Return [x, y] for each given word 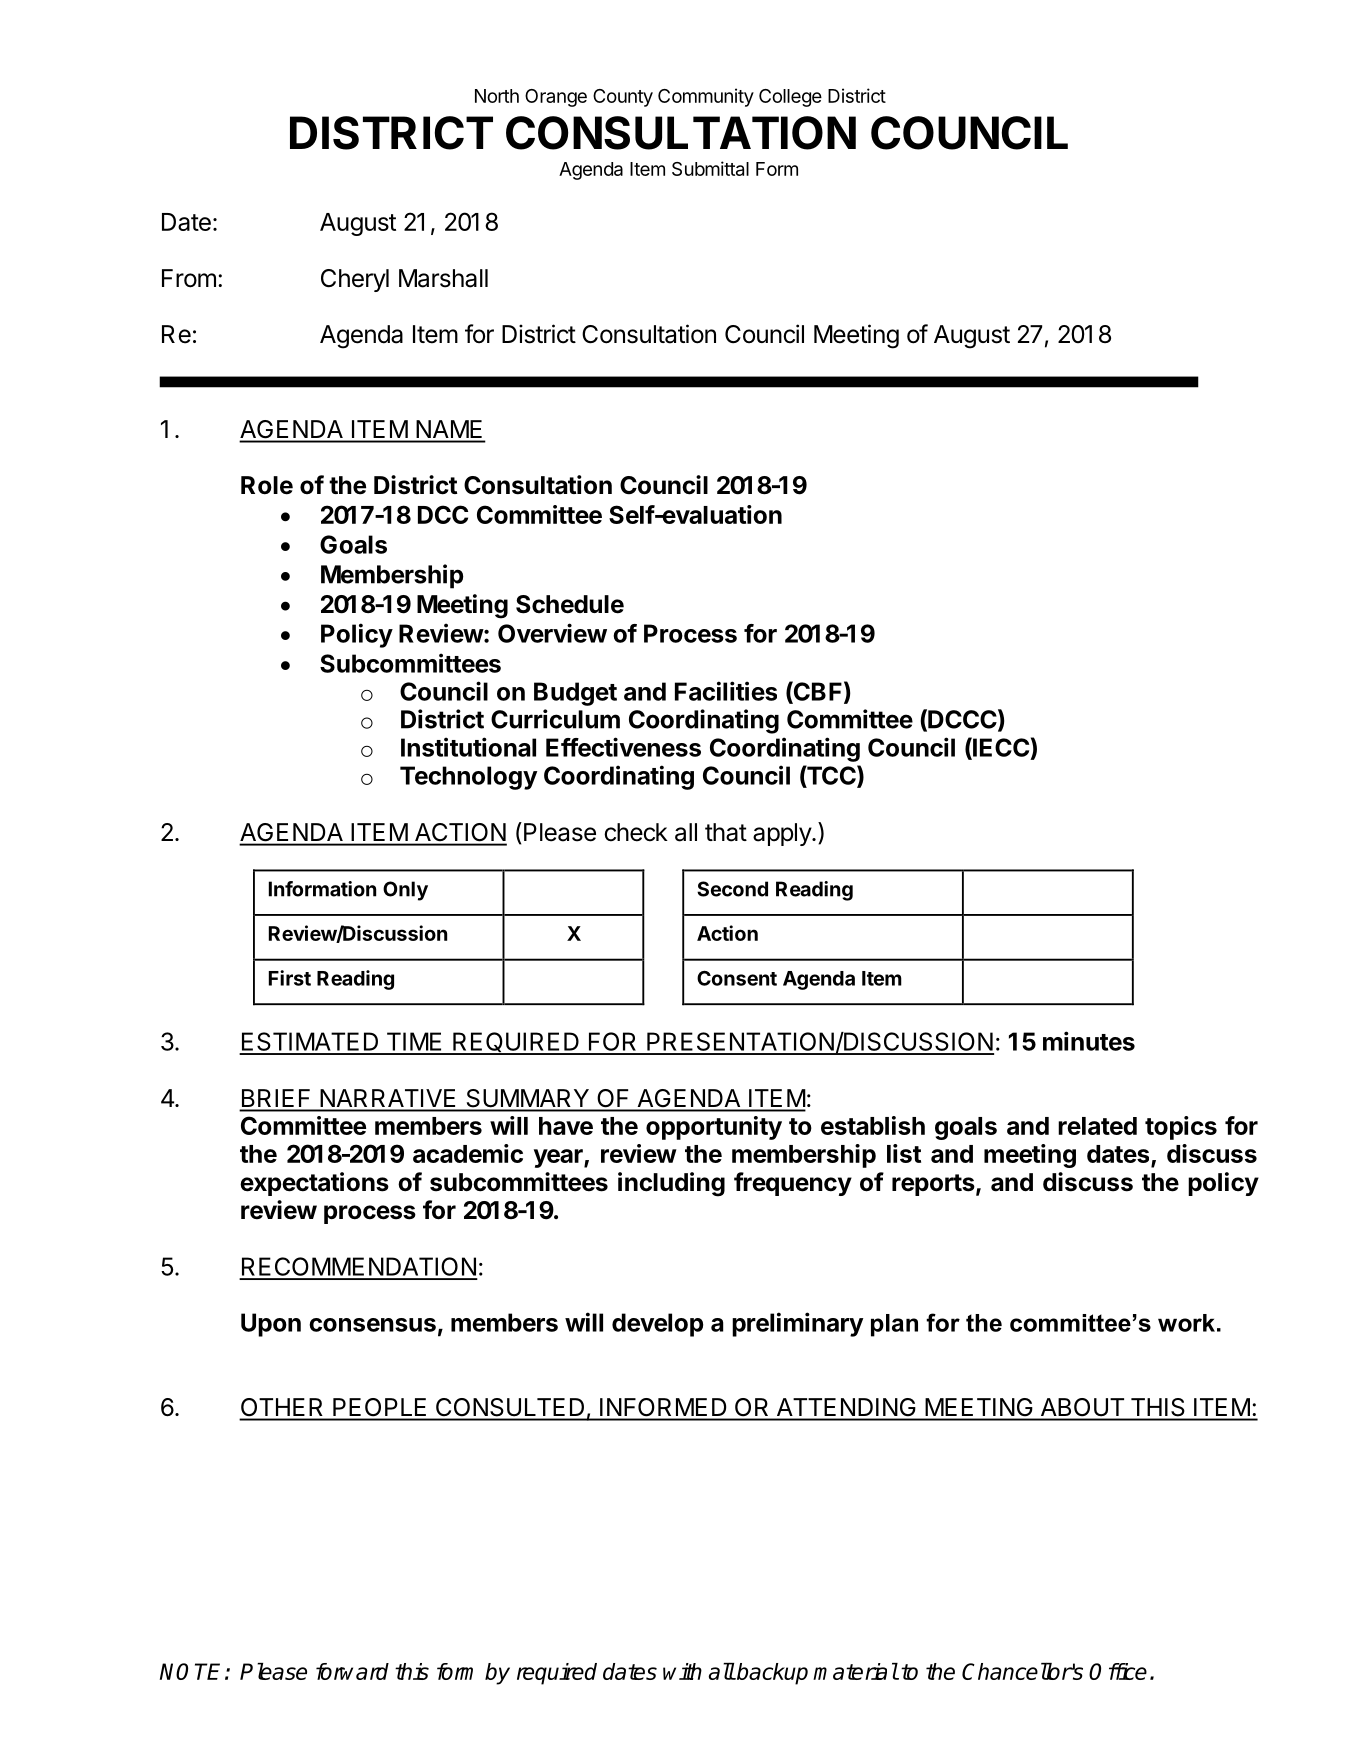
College [790, 98]
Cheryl [355, 280]
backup [771, 1674]
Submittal [710, 168]
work [1186, 1323]
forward [352, 1671]
